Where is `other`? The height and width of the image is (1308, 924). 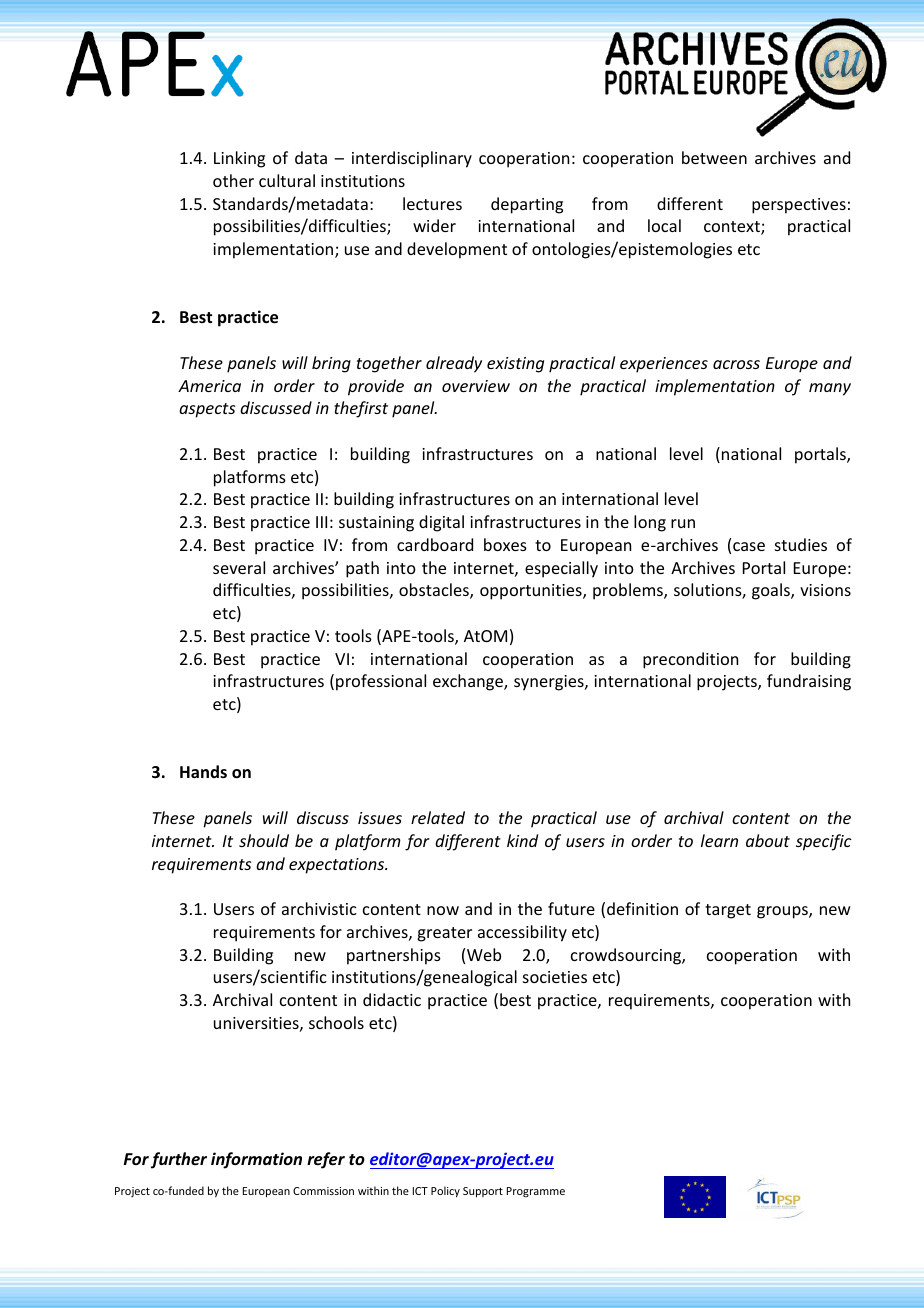
other is located at coordinates (233, 180).
